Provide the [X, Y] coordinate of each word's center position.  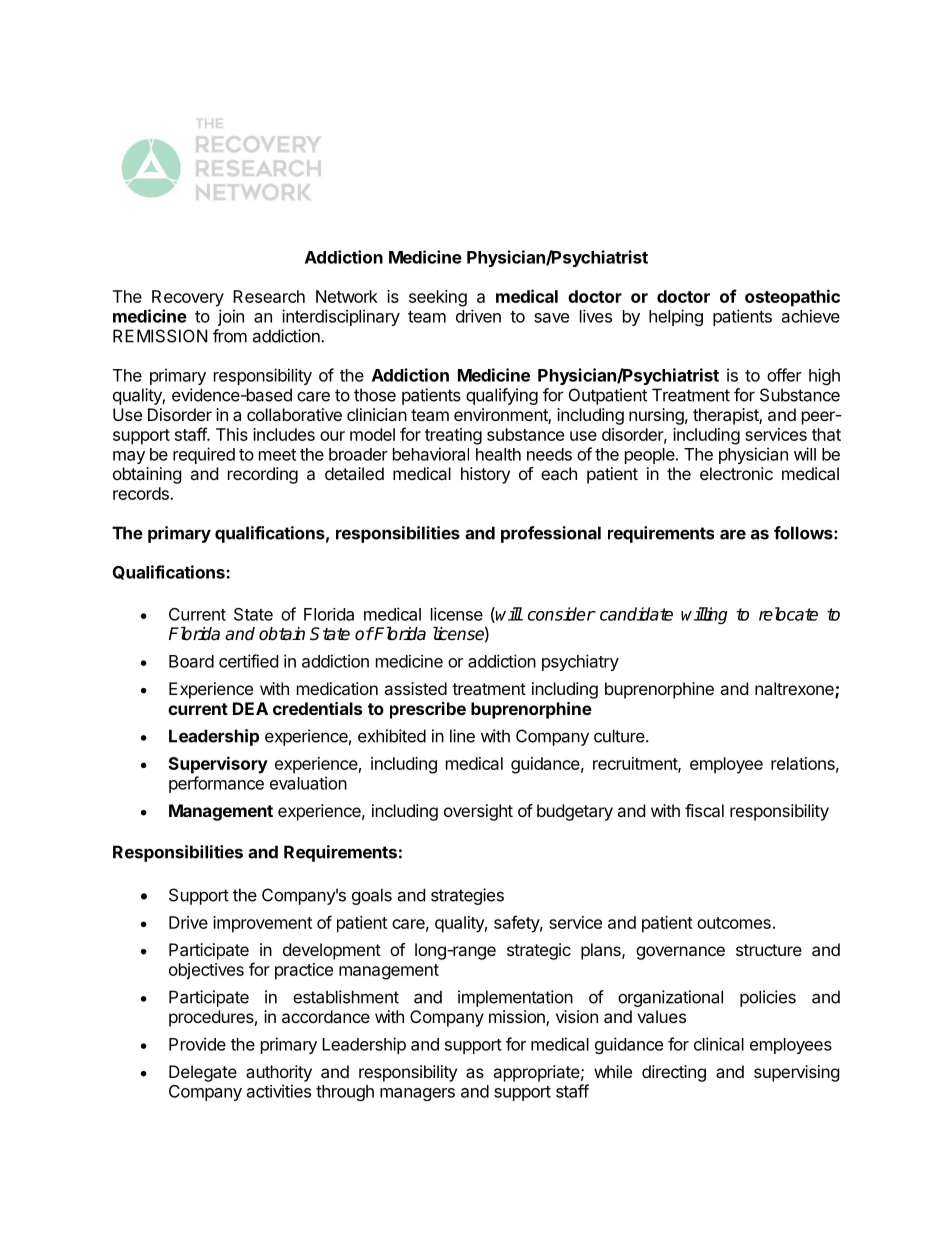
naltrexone [795, 690]
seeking [438, 298]
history [485, 475]
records [142, 493]
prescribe [428, 710]
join [231, 317]
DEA [250, 708]
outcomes [734, 923]
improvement [262, 924]
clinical [719, 1044]
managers [417, 1094]
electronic [736, 473]
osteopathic [792, 298]
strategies [467, 896]
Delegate [203, 1073]
